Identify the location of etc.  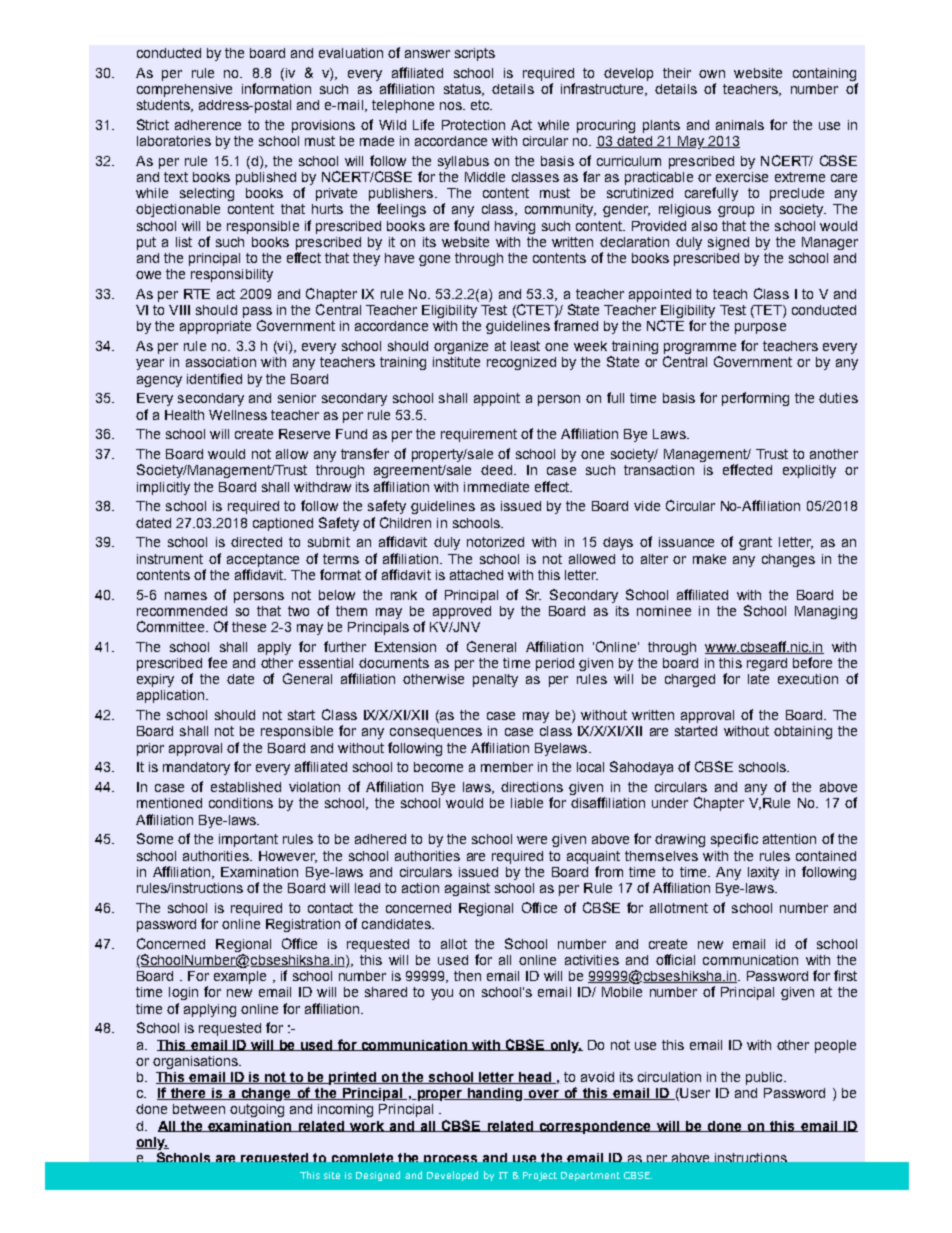
(481, 105).
